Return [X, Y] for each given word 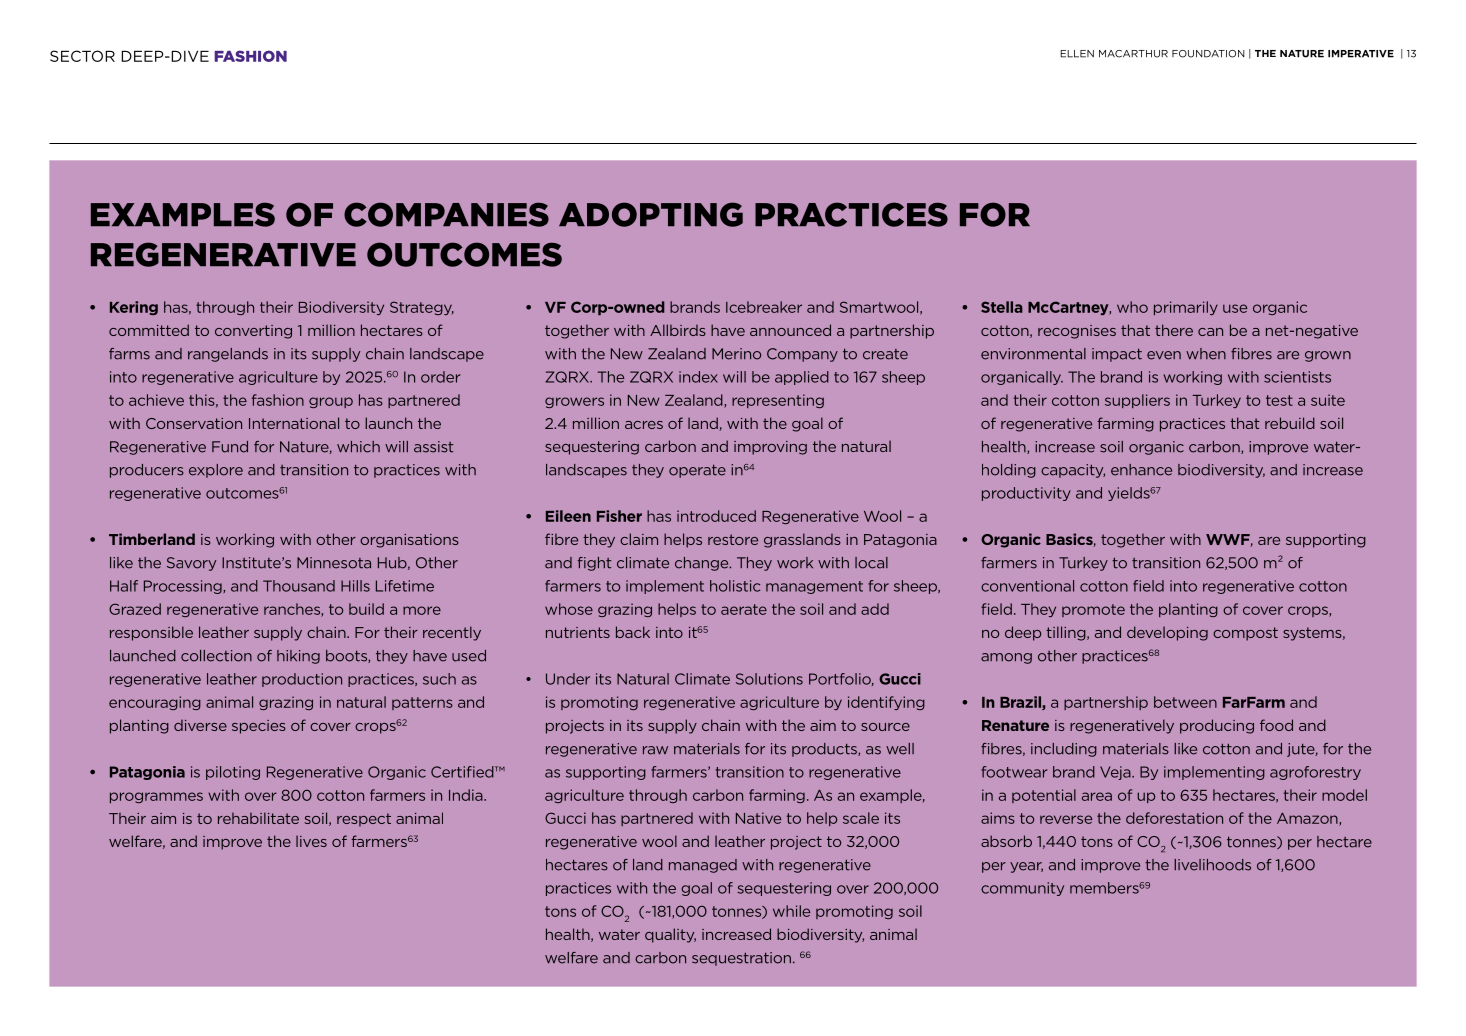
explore [216, 471]
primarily [1186, 308]
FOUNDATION [1208, 54]
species [259, 727]
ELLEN [1077, 54]
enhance [1141, 470]
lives [311, 841]
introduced [716, 516]
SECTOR [82, 56]
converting [253, 332]
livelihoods [1212, 865]
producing [1217, 726]
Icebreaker [764, 307]
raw [655, 750]
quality [670, 935]
